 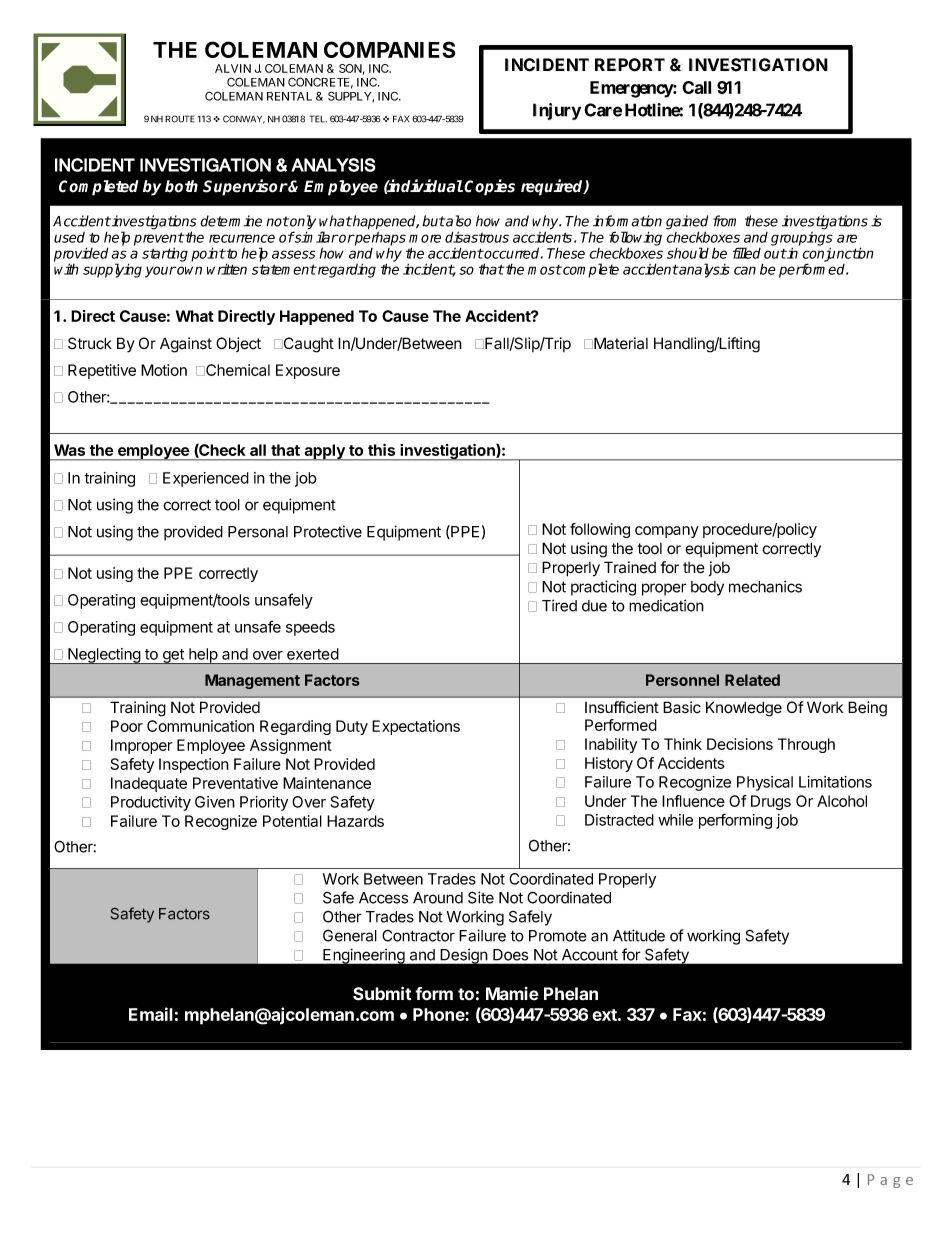 What do you see at coordinates (328, 531) in the document?
I see `Protective` at bounding box center [328, 531].
